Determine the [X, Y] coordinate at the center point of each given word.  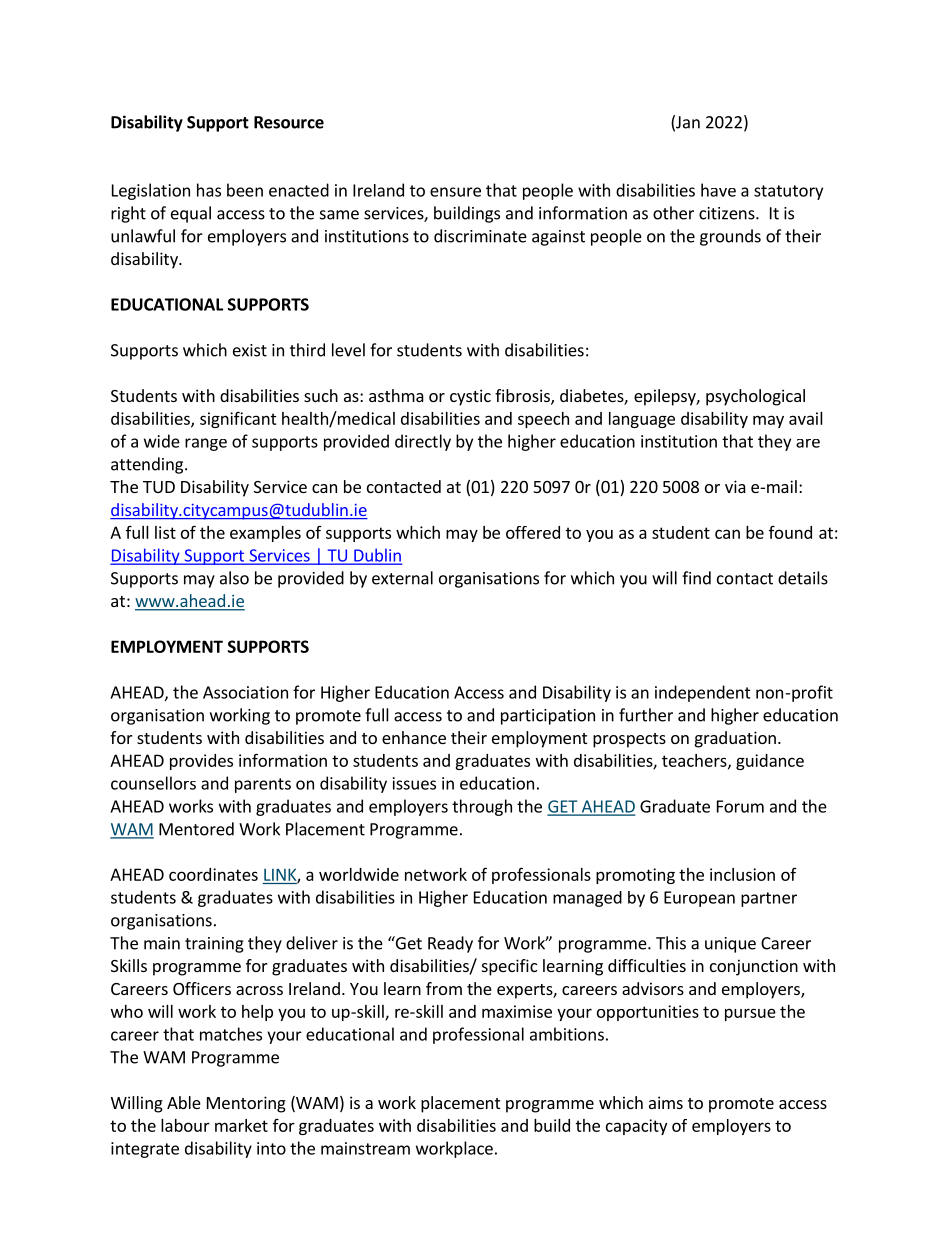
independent [703, 693]
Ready [450, 944]
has [209, 190]
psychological [755, 397]
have [718, 190]
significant [238, 419]
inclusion [742, 874]
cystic [470, 397]
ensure [455, 192]
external [402, 578]
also [234, 578]
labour [185, 1125]
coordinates [213, 874]
